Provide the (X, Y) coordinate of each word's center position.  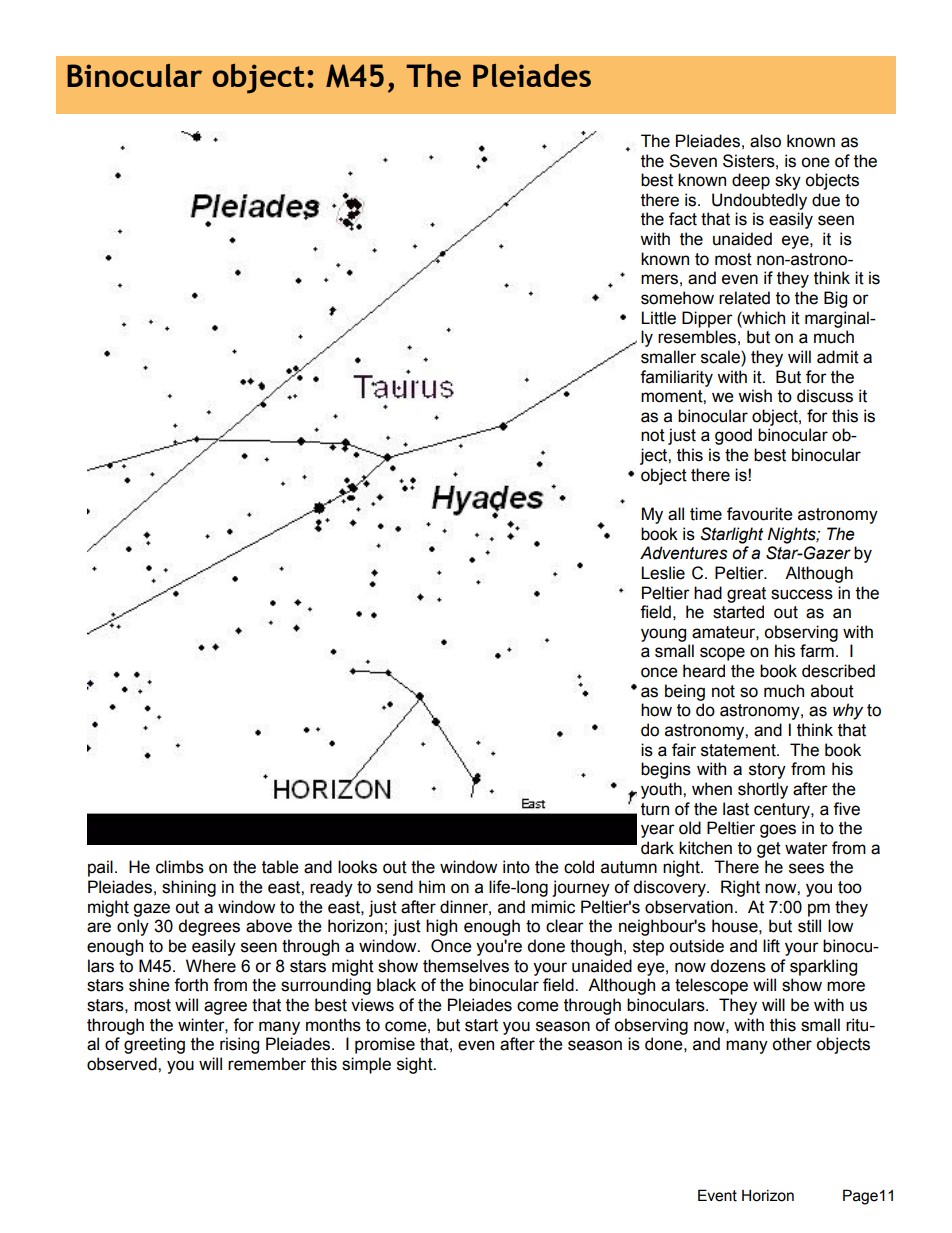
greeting (154, 1045)
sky (788, 181)
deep (751, 181)
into (516, 867)
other (792, 1044)
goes (778, 831)
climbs (180, 867)
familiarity (676, 378)
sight (416, 1065)
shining (189, 888)
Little (658, 318)
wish (755, 396)
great (746, 595)
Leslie (663, 573)
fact (683, 219)
